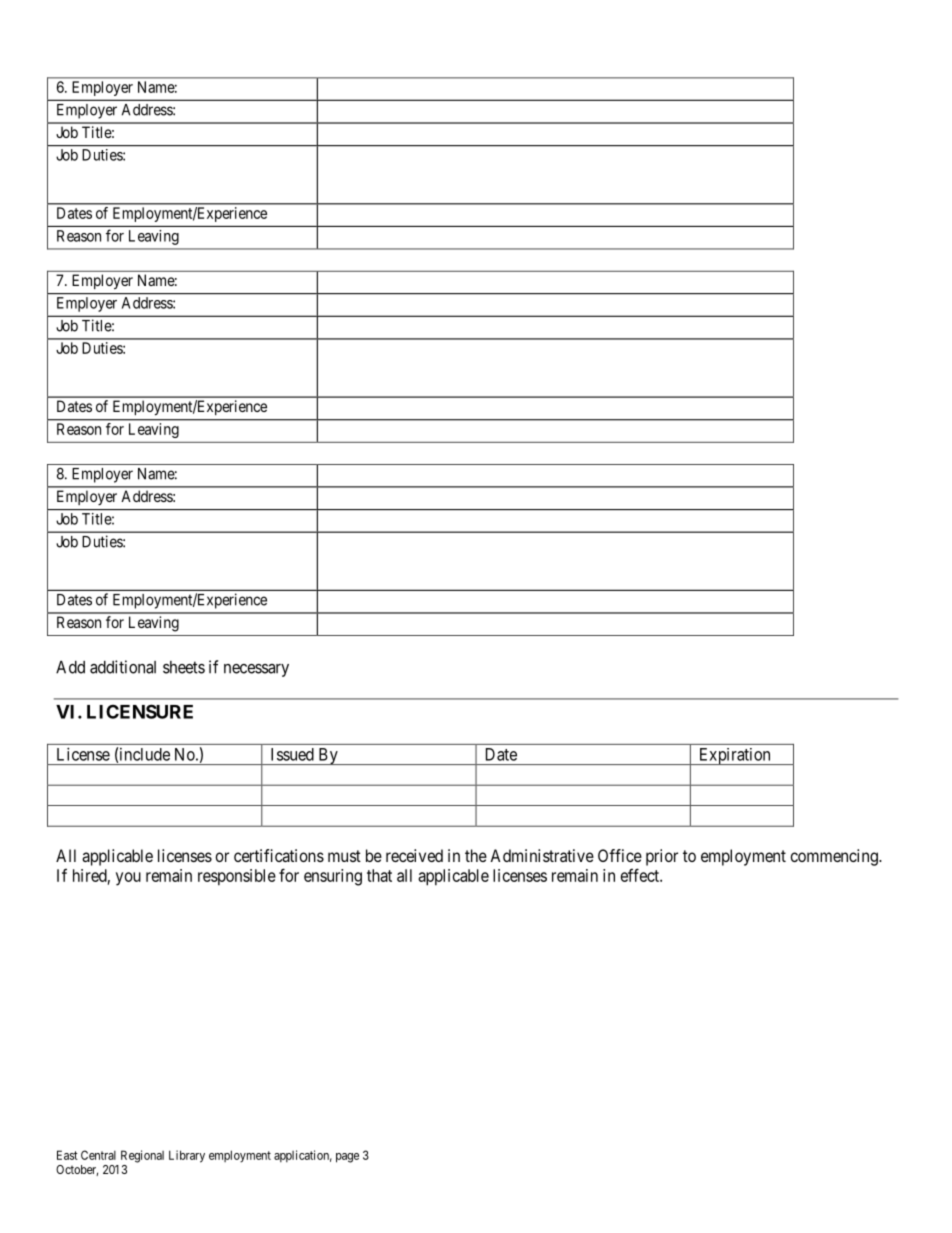  Describe the element at coordinates (184, 667) in the page. I see `sheets` at that location.
